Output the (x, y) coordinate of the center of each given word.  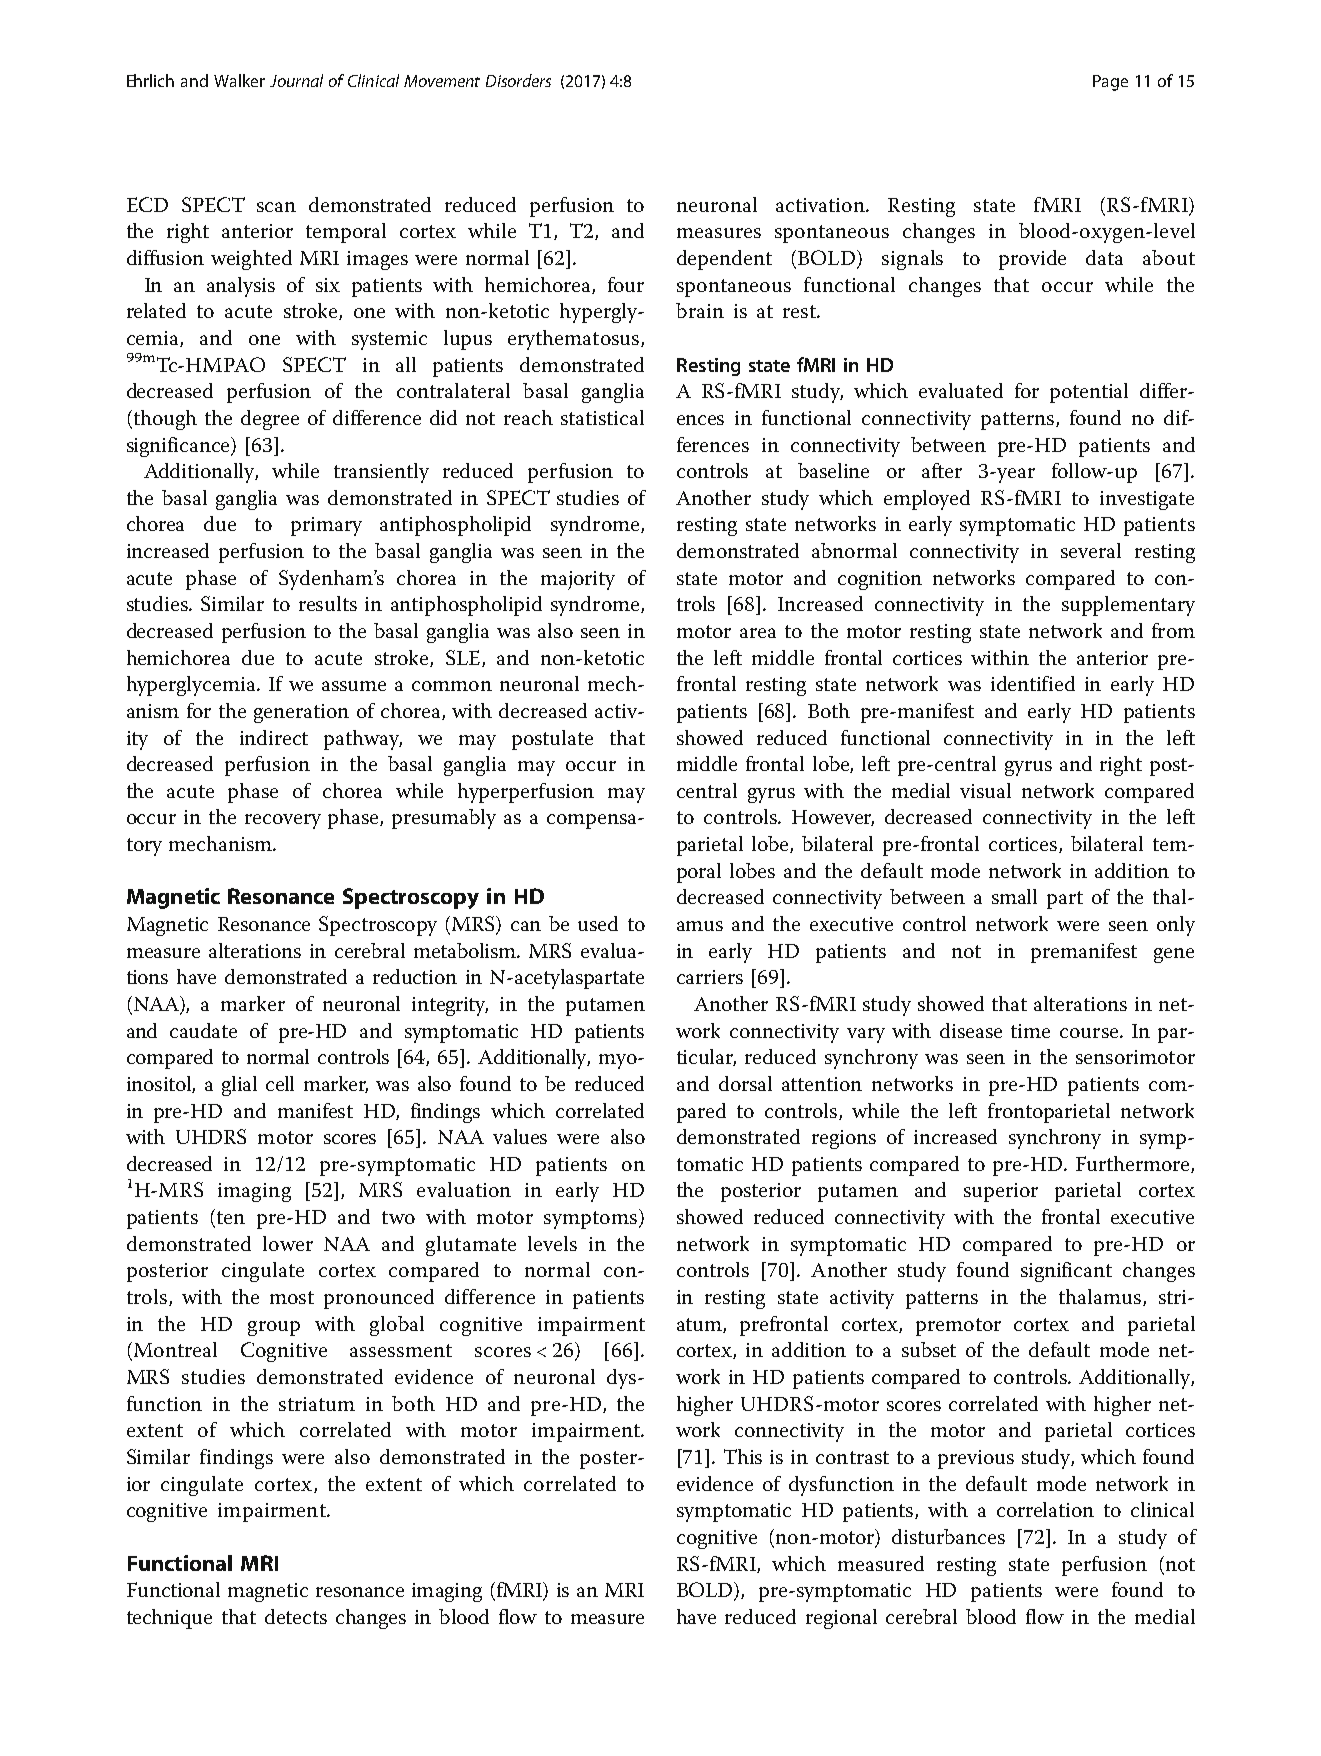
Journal (296, 80)
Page (1110, 83)
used (598, 923)
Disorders (518, 80)
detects (296, 1616)
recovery (283, 821)
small (1014, 896)
